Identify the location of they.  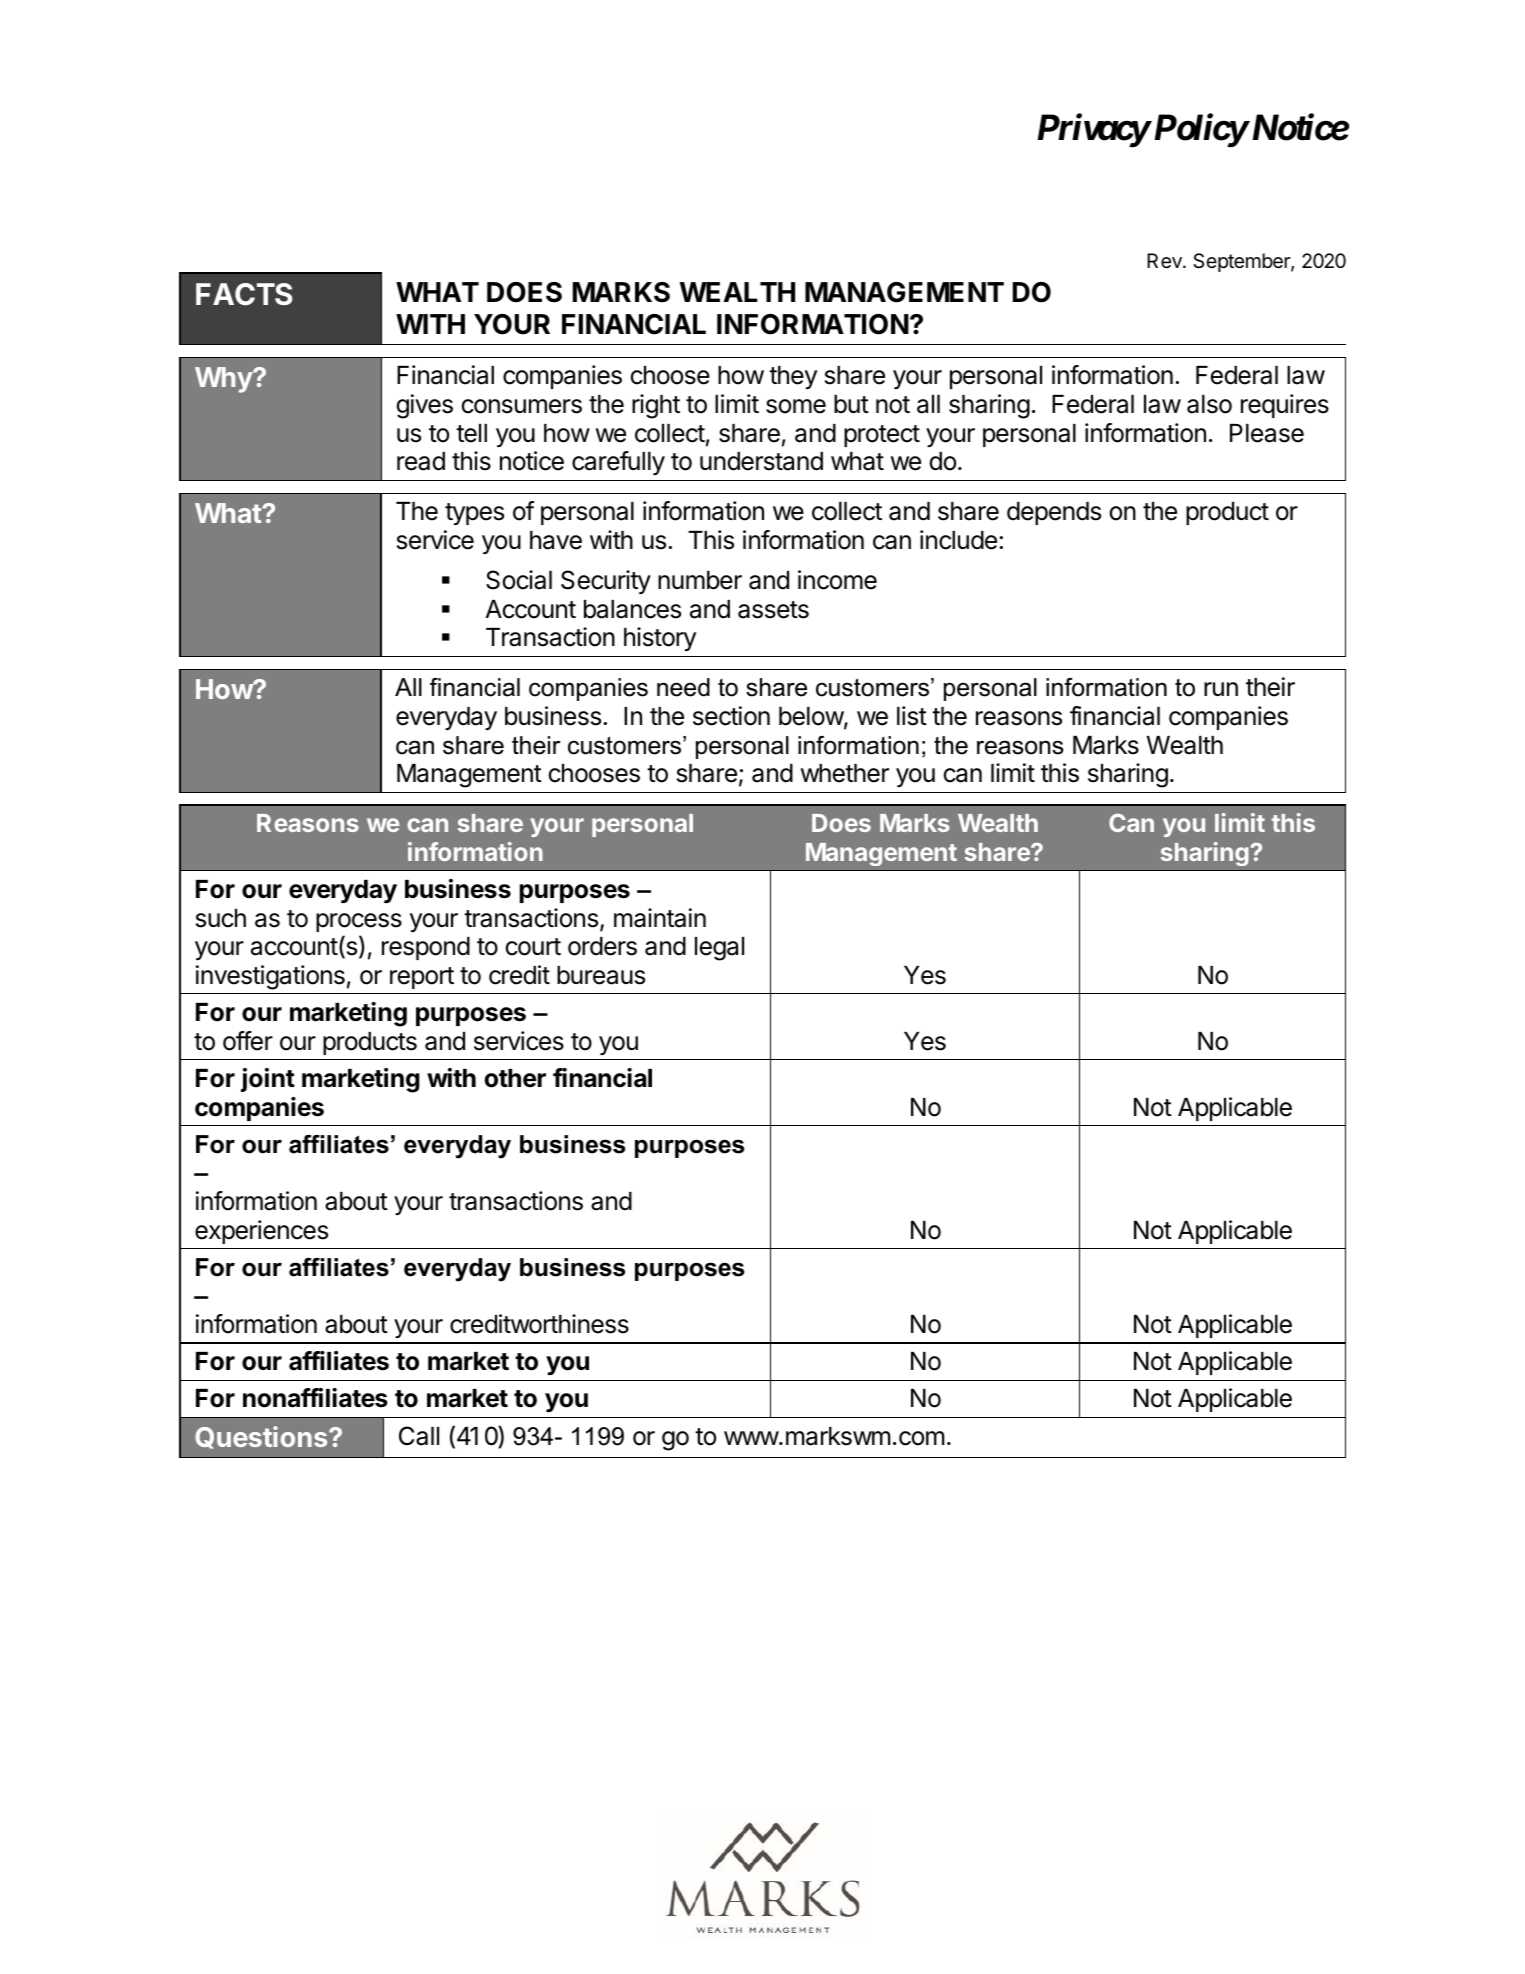
(793, 377).
